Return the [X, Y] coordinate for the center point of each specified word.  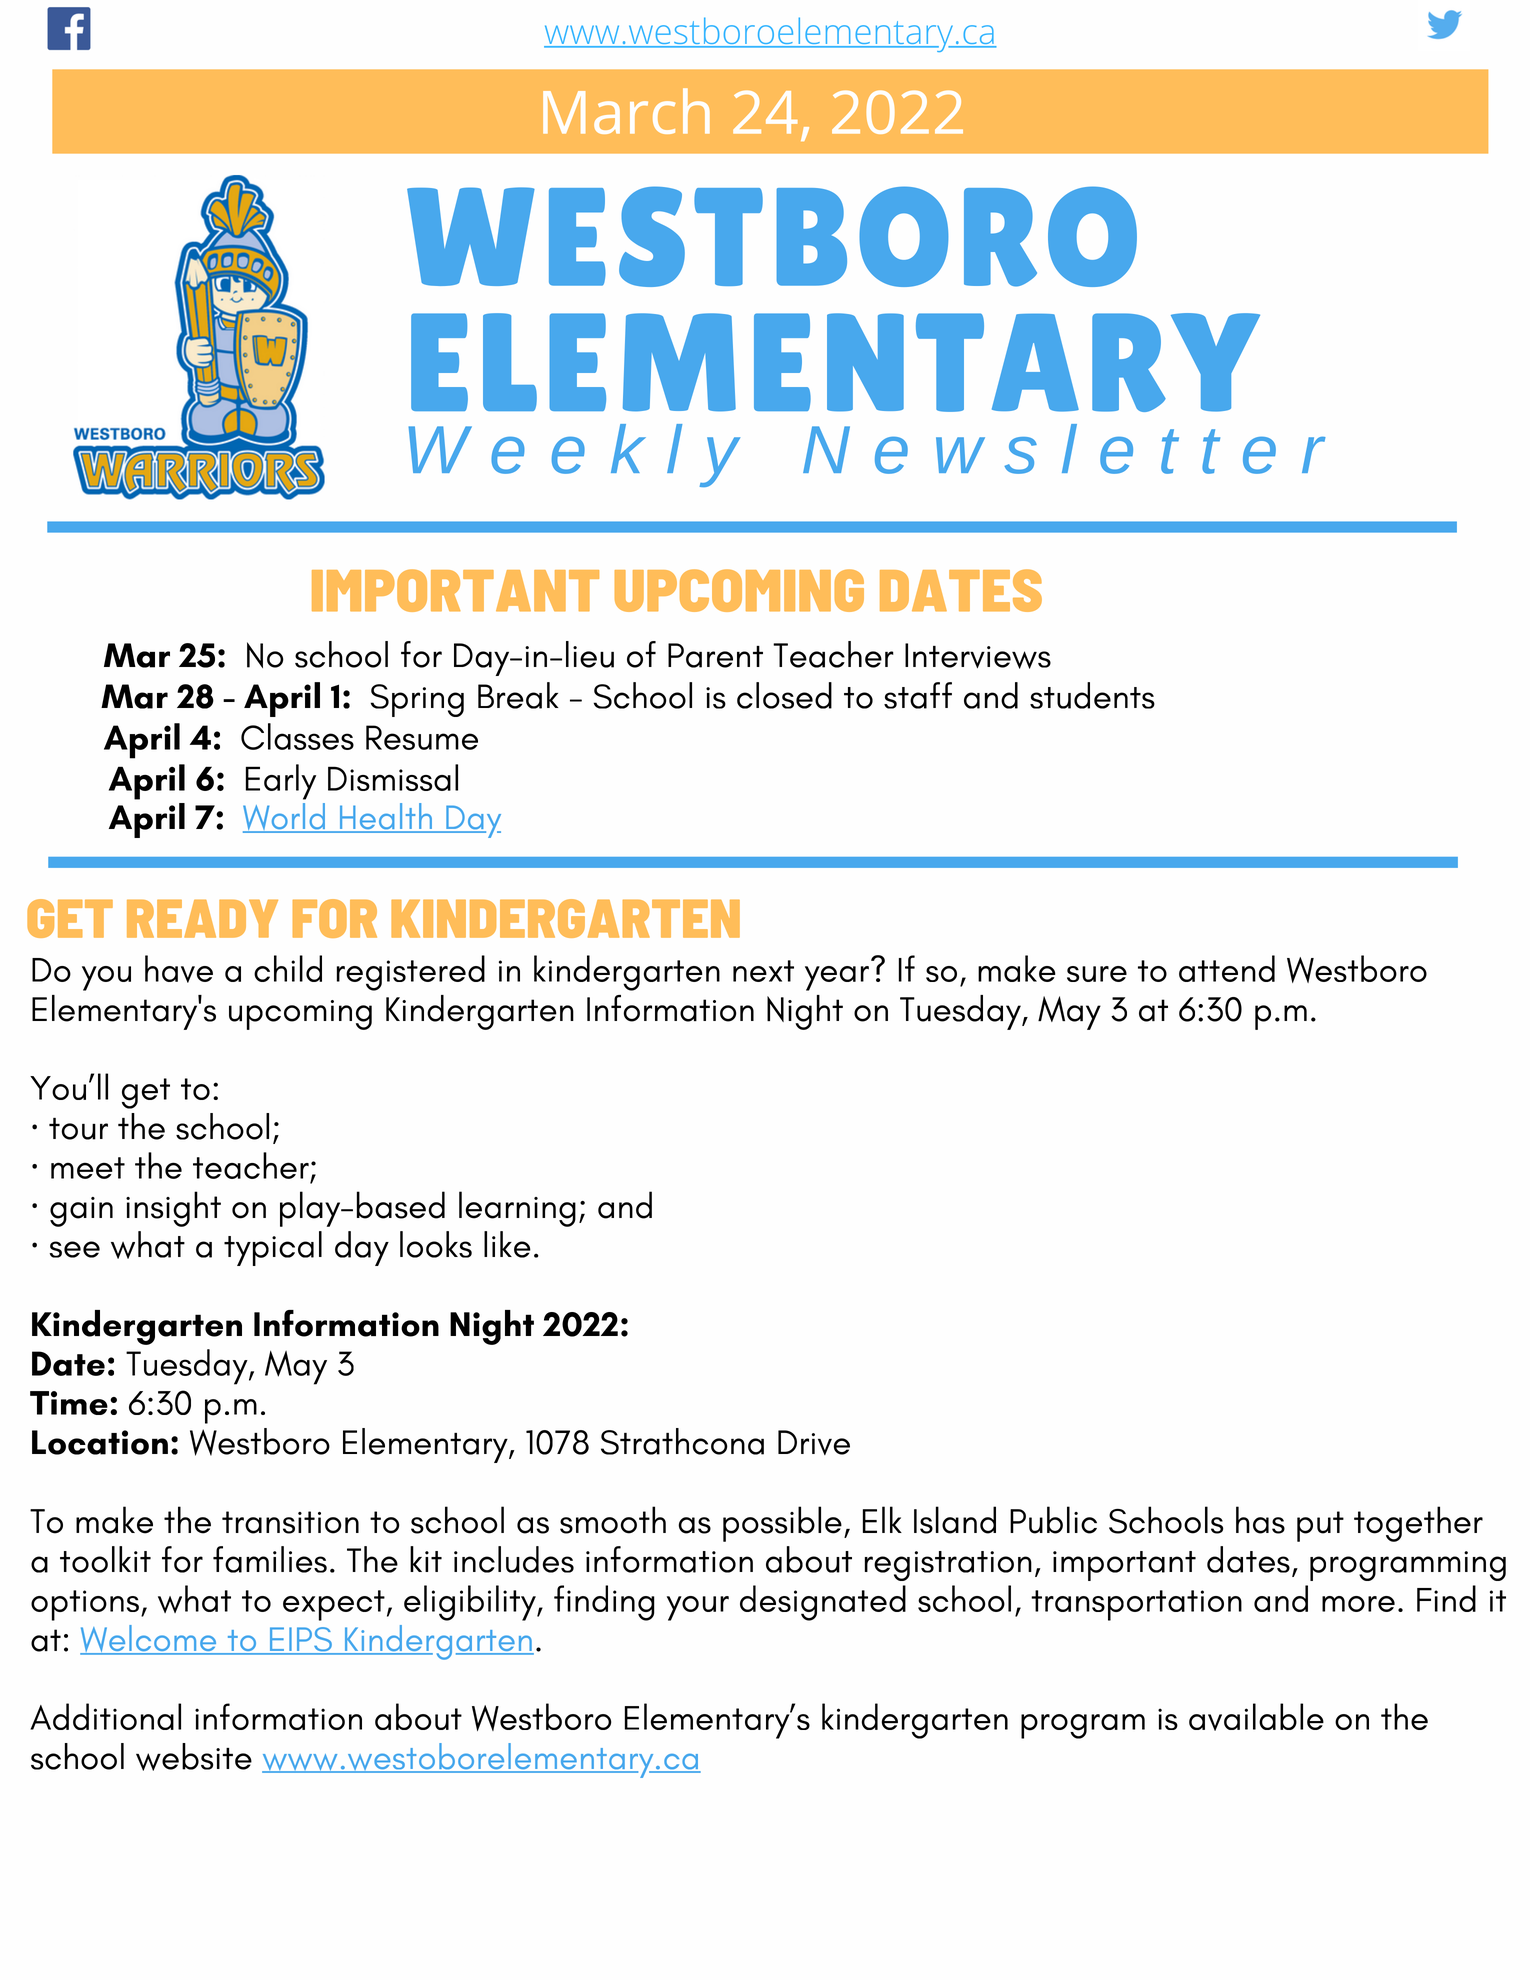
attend [1227, 968]
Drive [814, 1442]
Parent [715, 655]
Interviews [978, 656]
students [1092, 695]
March [626, 111]
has [1260, 1520]
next [763, 971]
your [698, 1608]
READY [202, 918]
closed [784, 695]
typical [273, 1248]
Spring [417, 700]
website [194, 1757]
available [1256, 1717]
